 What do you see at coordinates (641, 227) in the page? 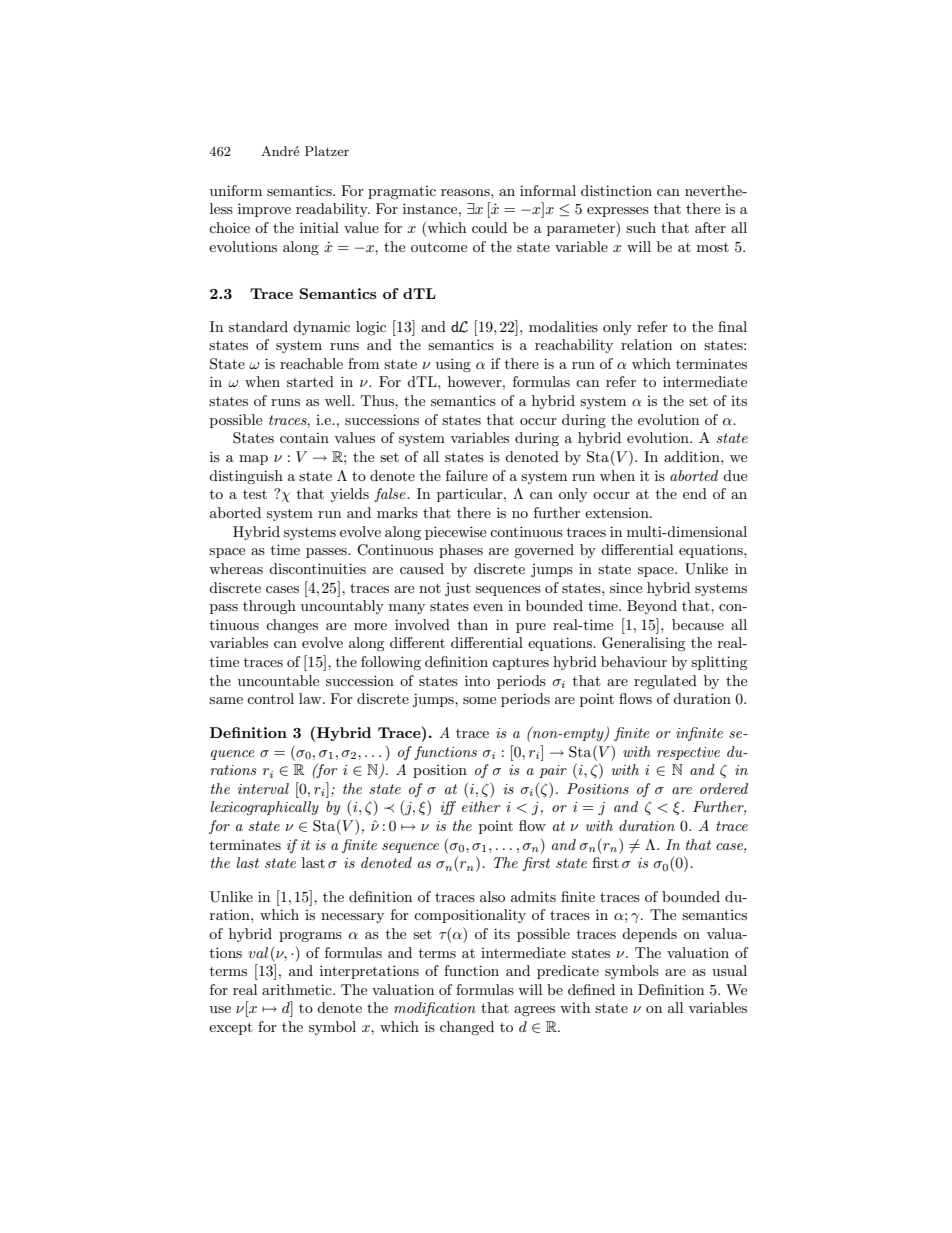
I see `such` at bounding box center [641, 227].
